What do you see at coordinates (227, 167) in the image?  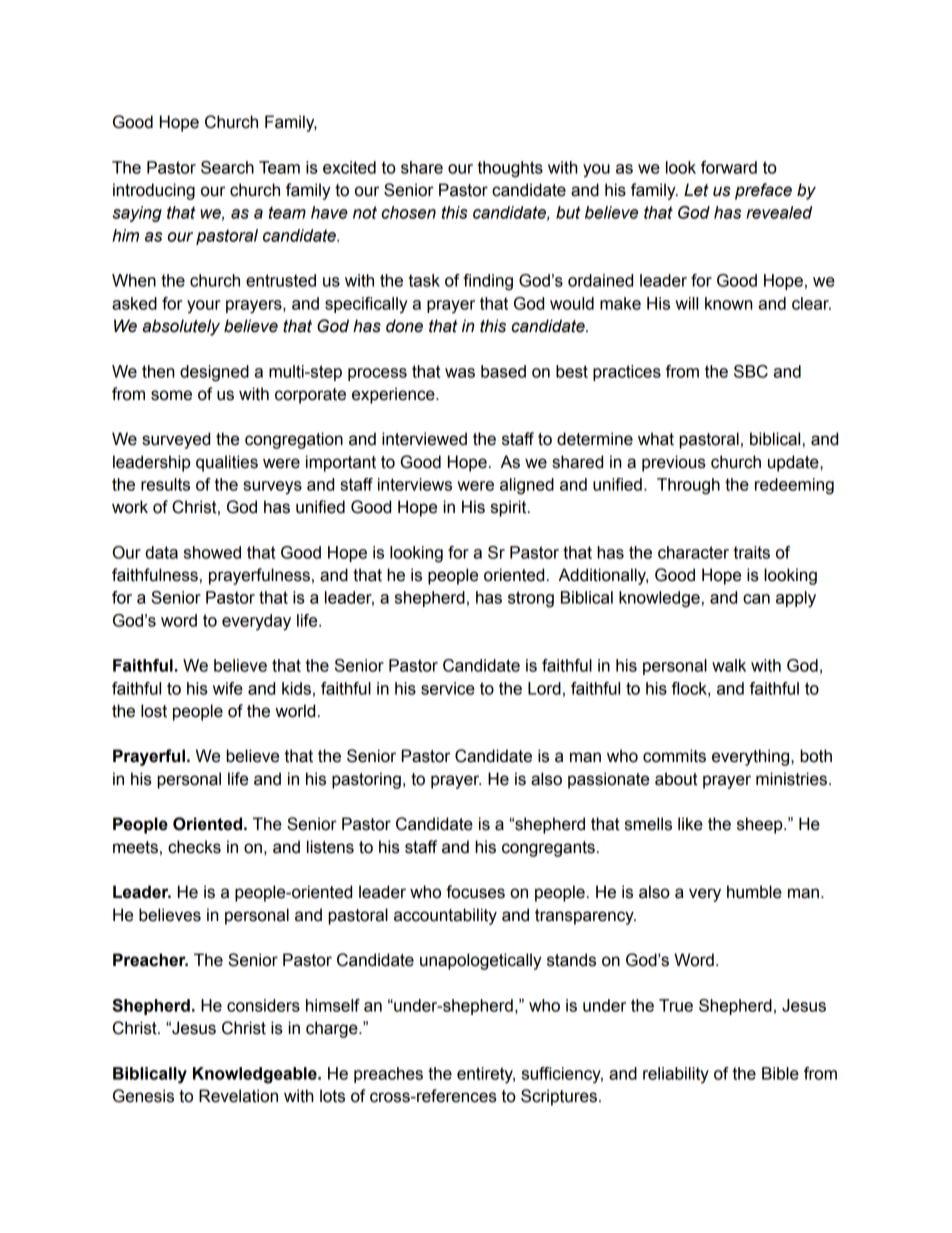 I see `Search` at bounding box center [227, 167].
